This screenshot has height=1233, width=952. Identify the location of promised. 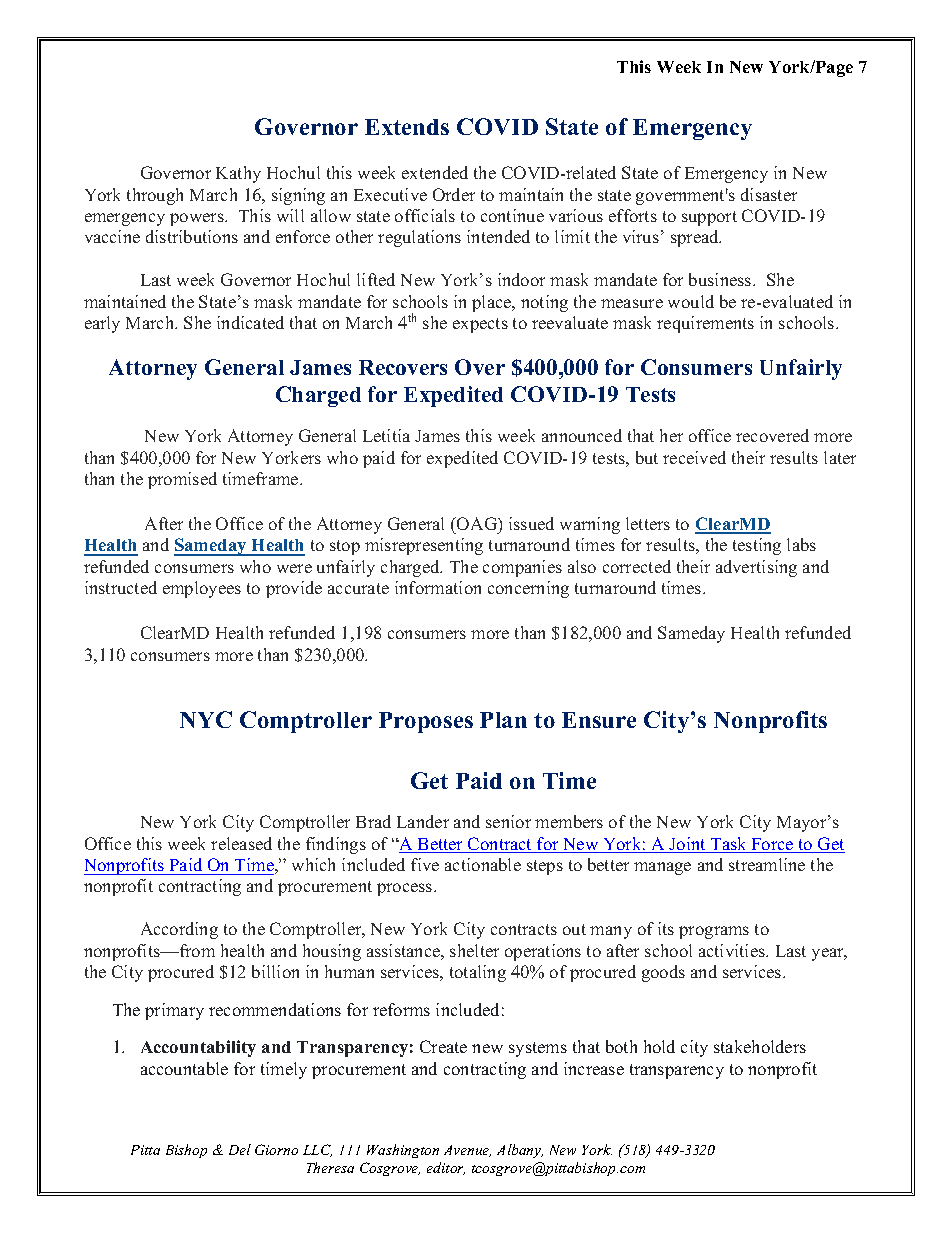
(182, 480).
